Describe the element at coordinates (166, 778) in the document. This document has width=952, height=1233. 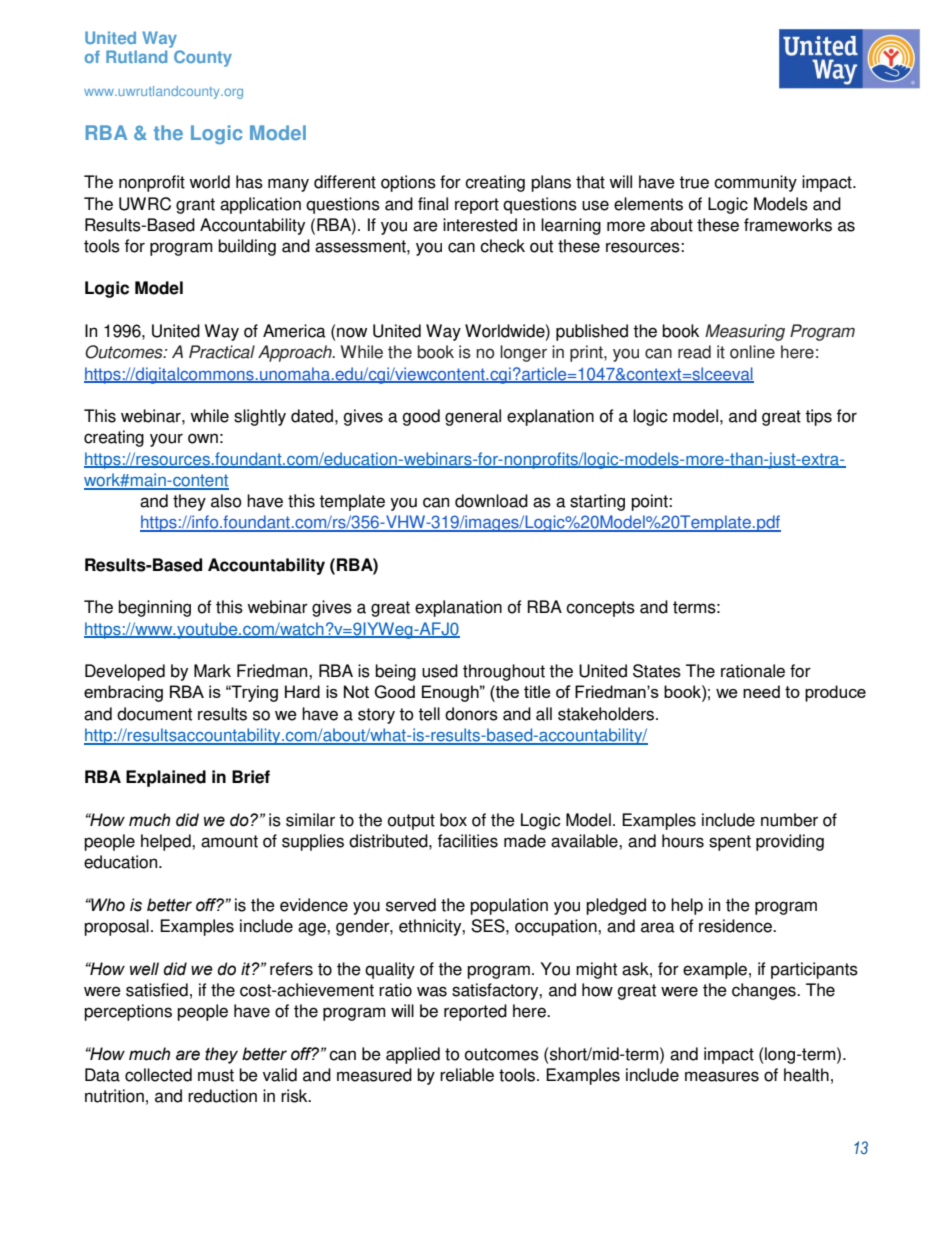
I see `Explained` at that location.
